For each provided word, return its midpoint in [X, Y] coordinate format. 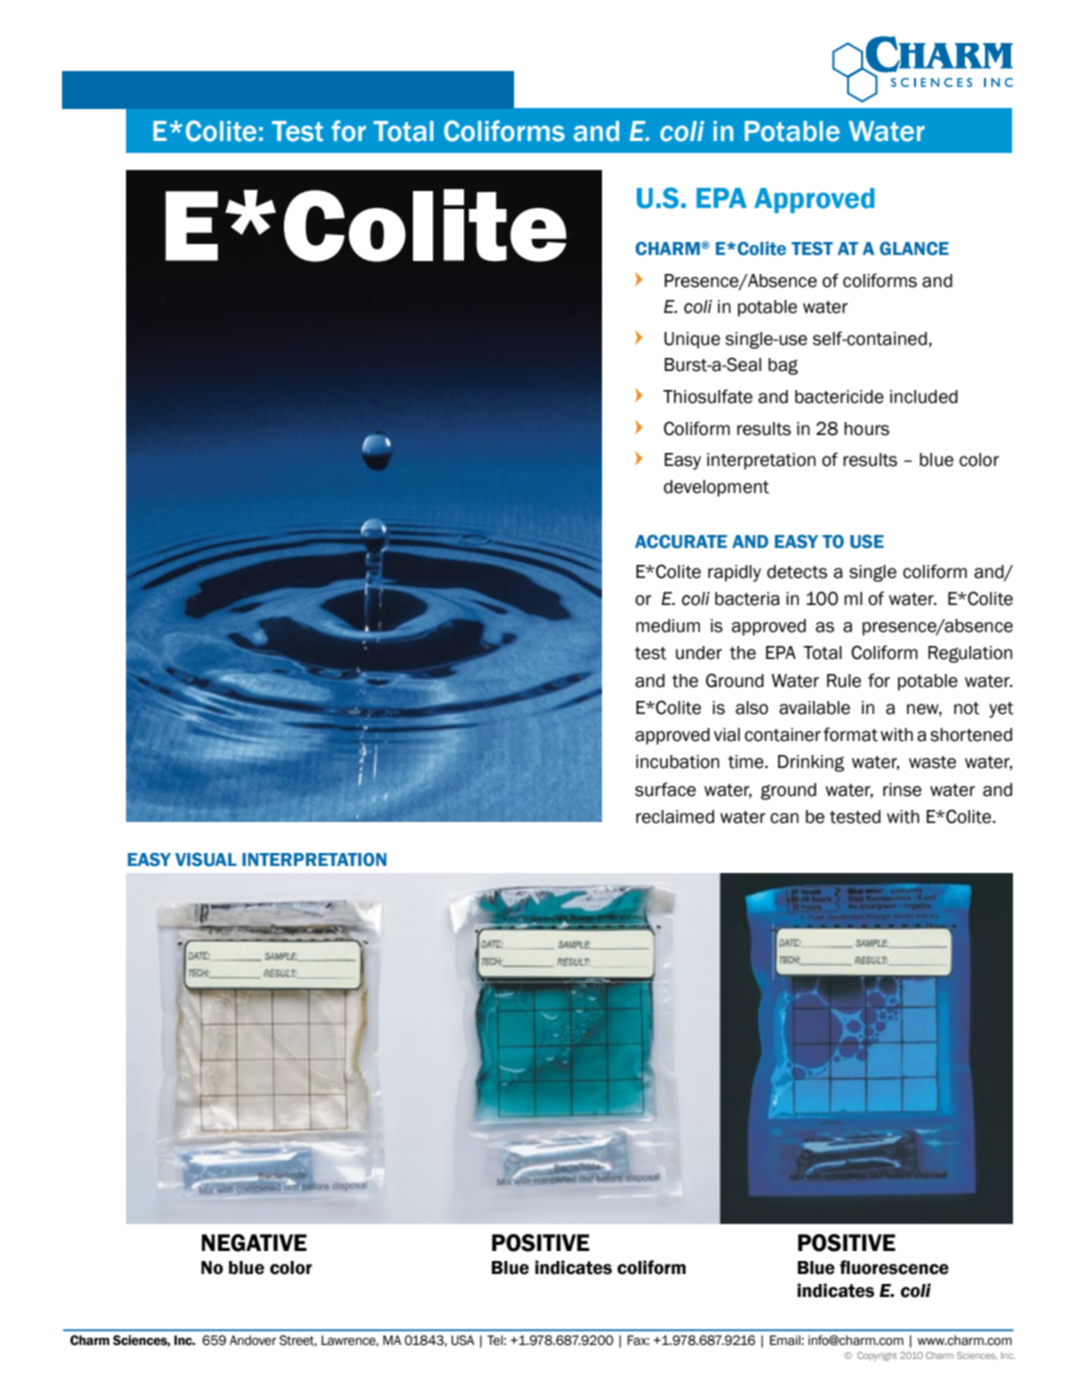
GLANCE [914, 248]
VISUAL [206, 860]
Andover [253, 1340]
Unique [692, 340]
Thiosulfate [708, 396]
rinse [902, 790]
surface [665, 789]
